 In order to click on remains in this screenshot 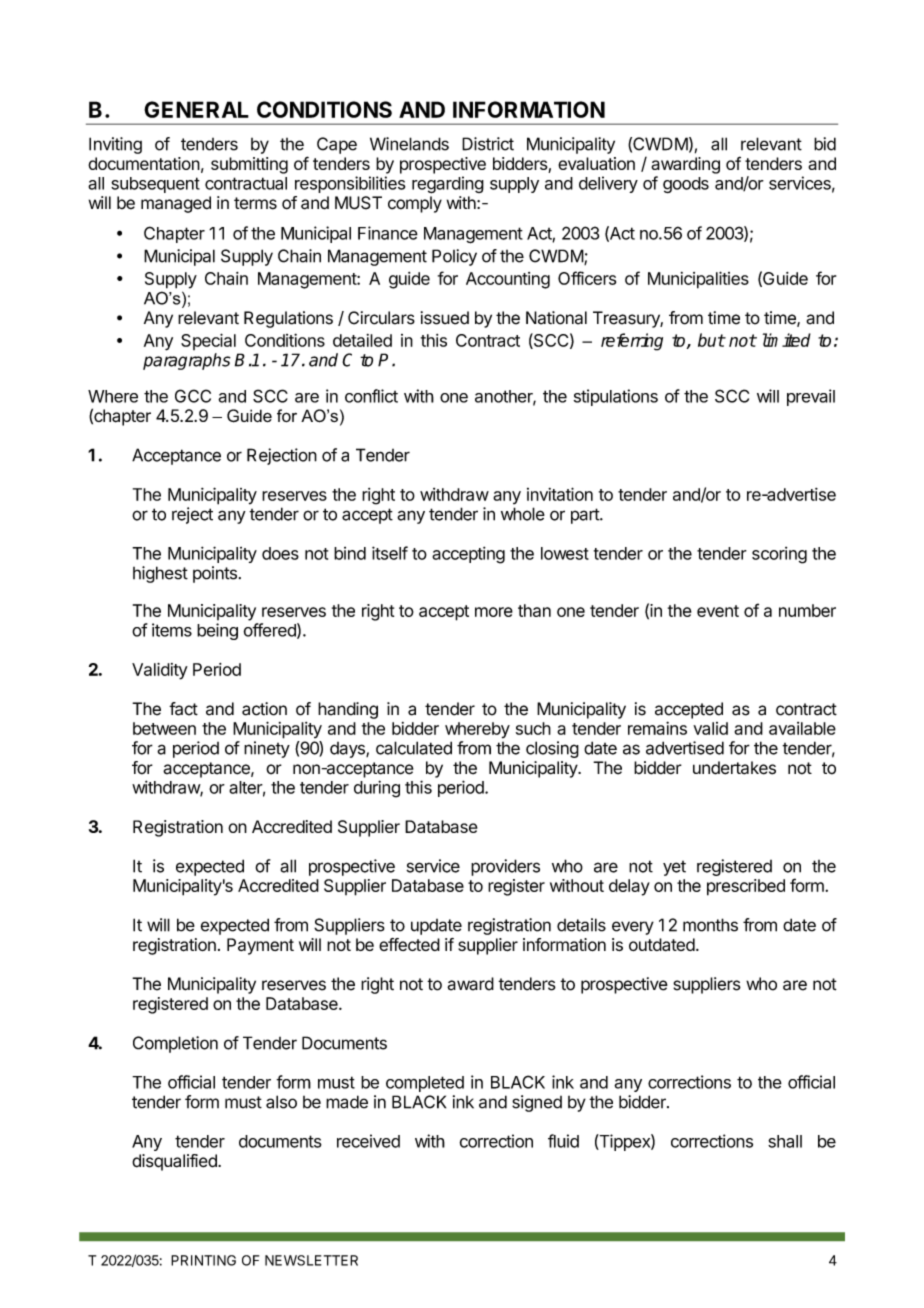, I will do `click(657, 728)`.
